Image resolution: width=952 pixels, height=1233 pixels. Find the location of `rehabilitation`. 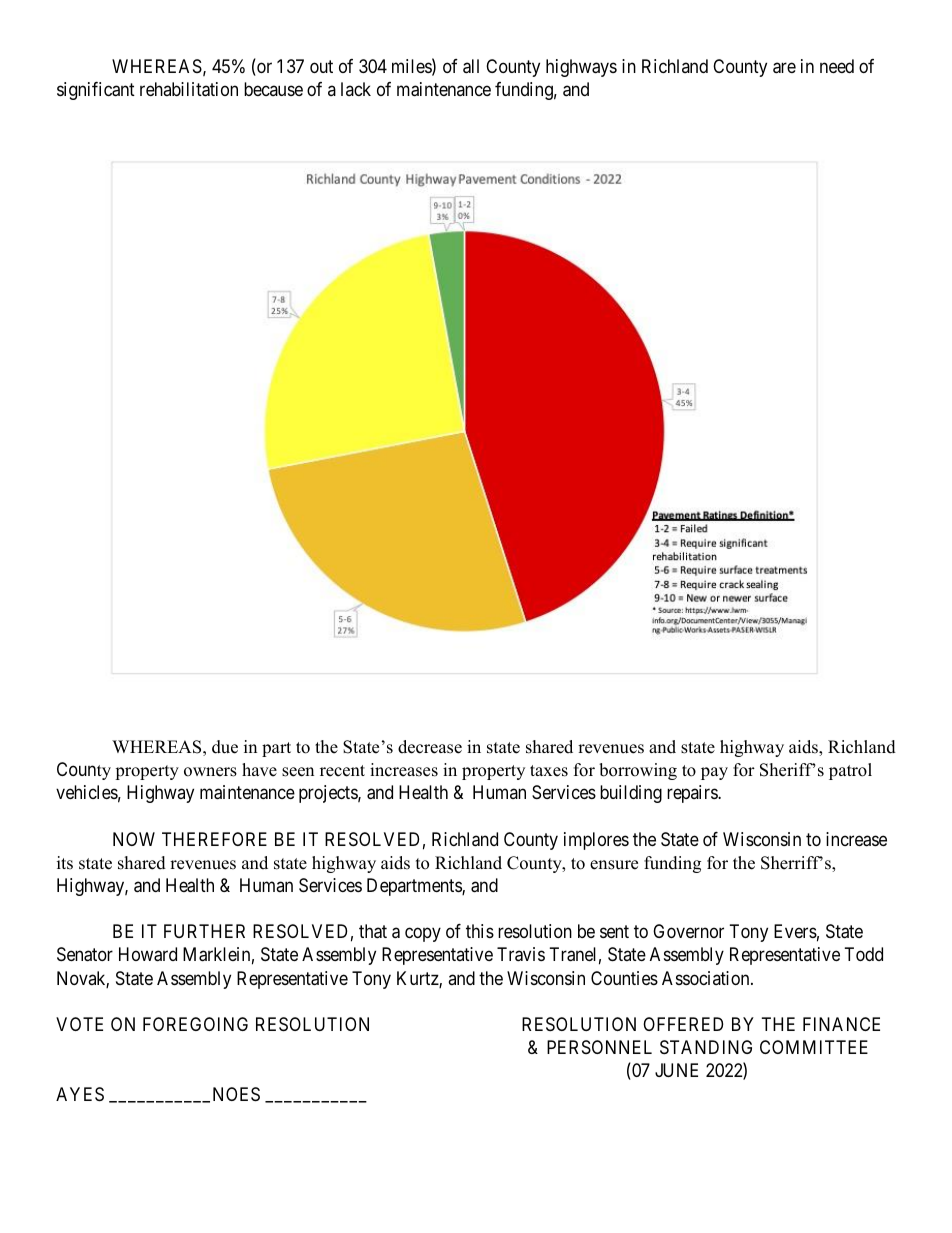

rehabilitation is located at coordinates (189, 89).
